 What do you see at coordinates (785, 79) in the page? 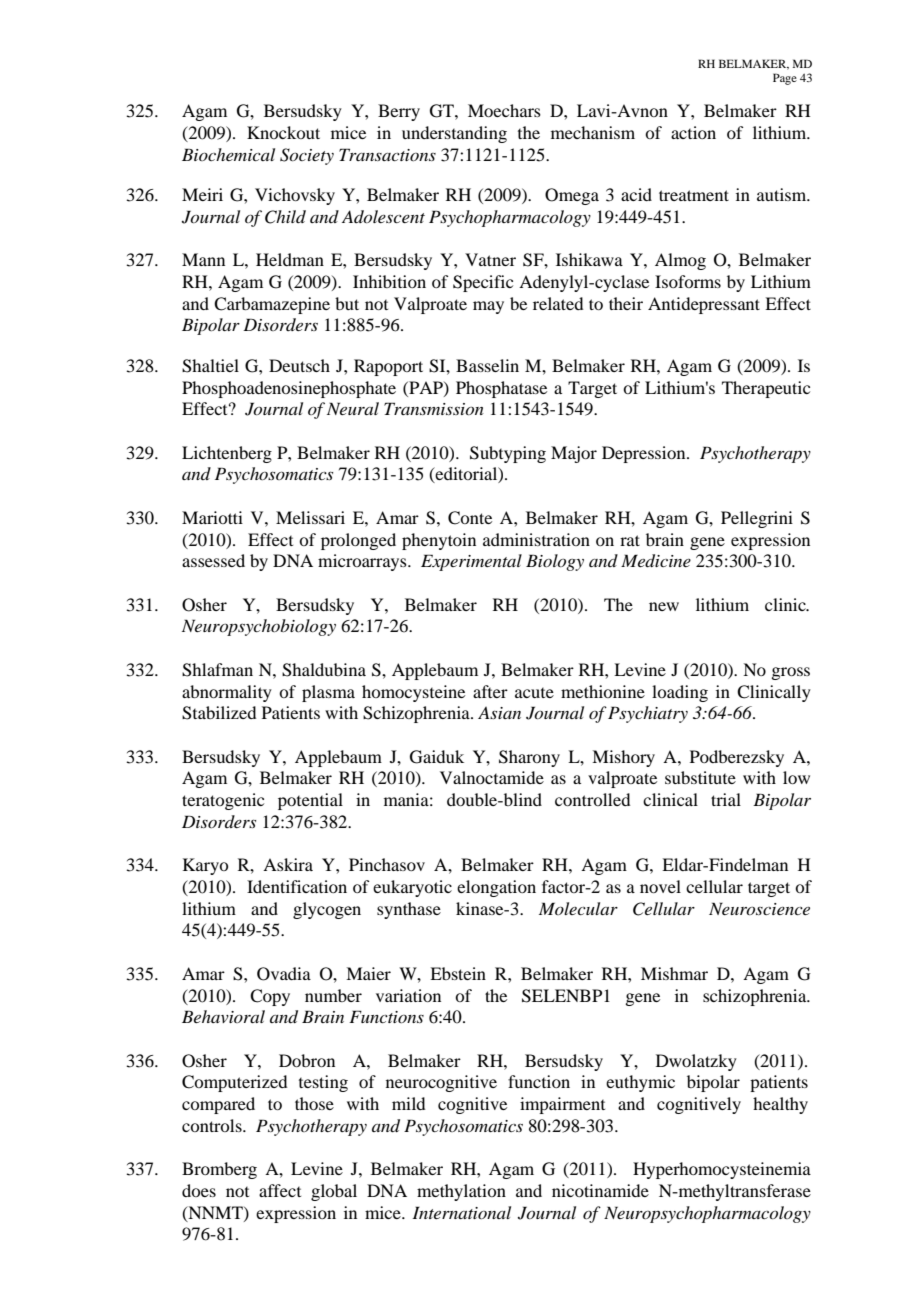
I see `Page` at bounding box center [785, 79].
